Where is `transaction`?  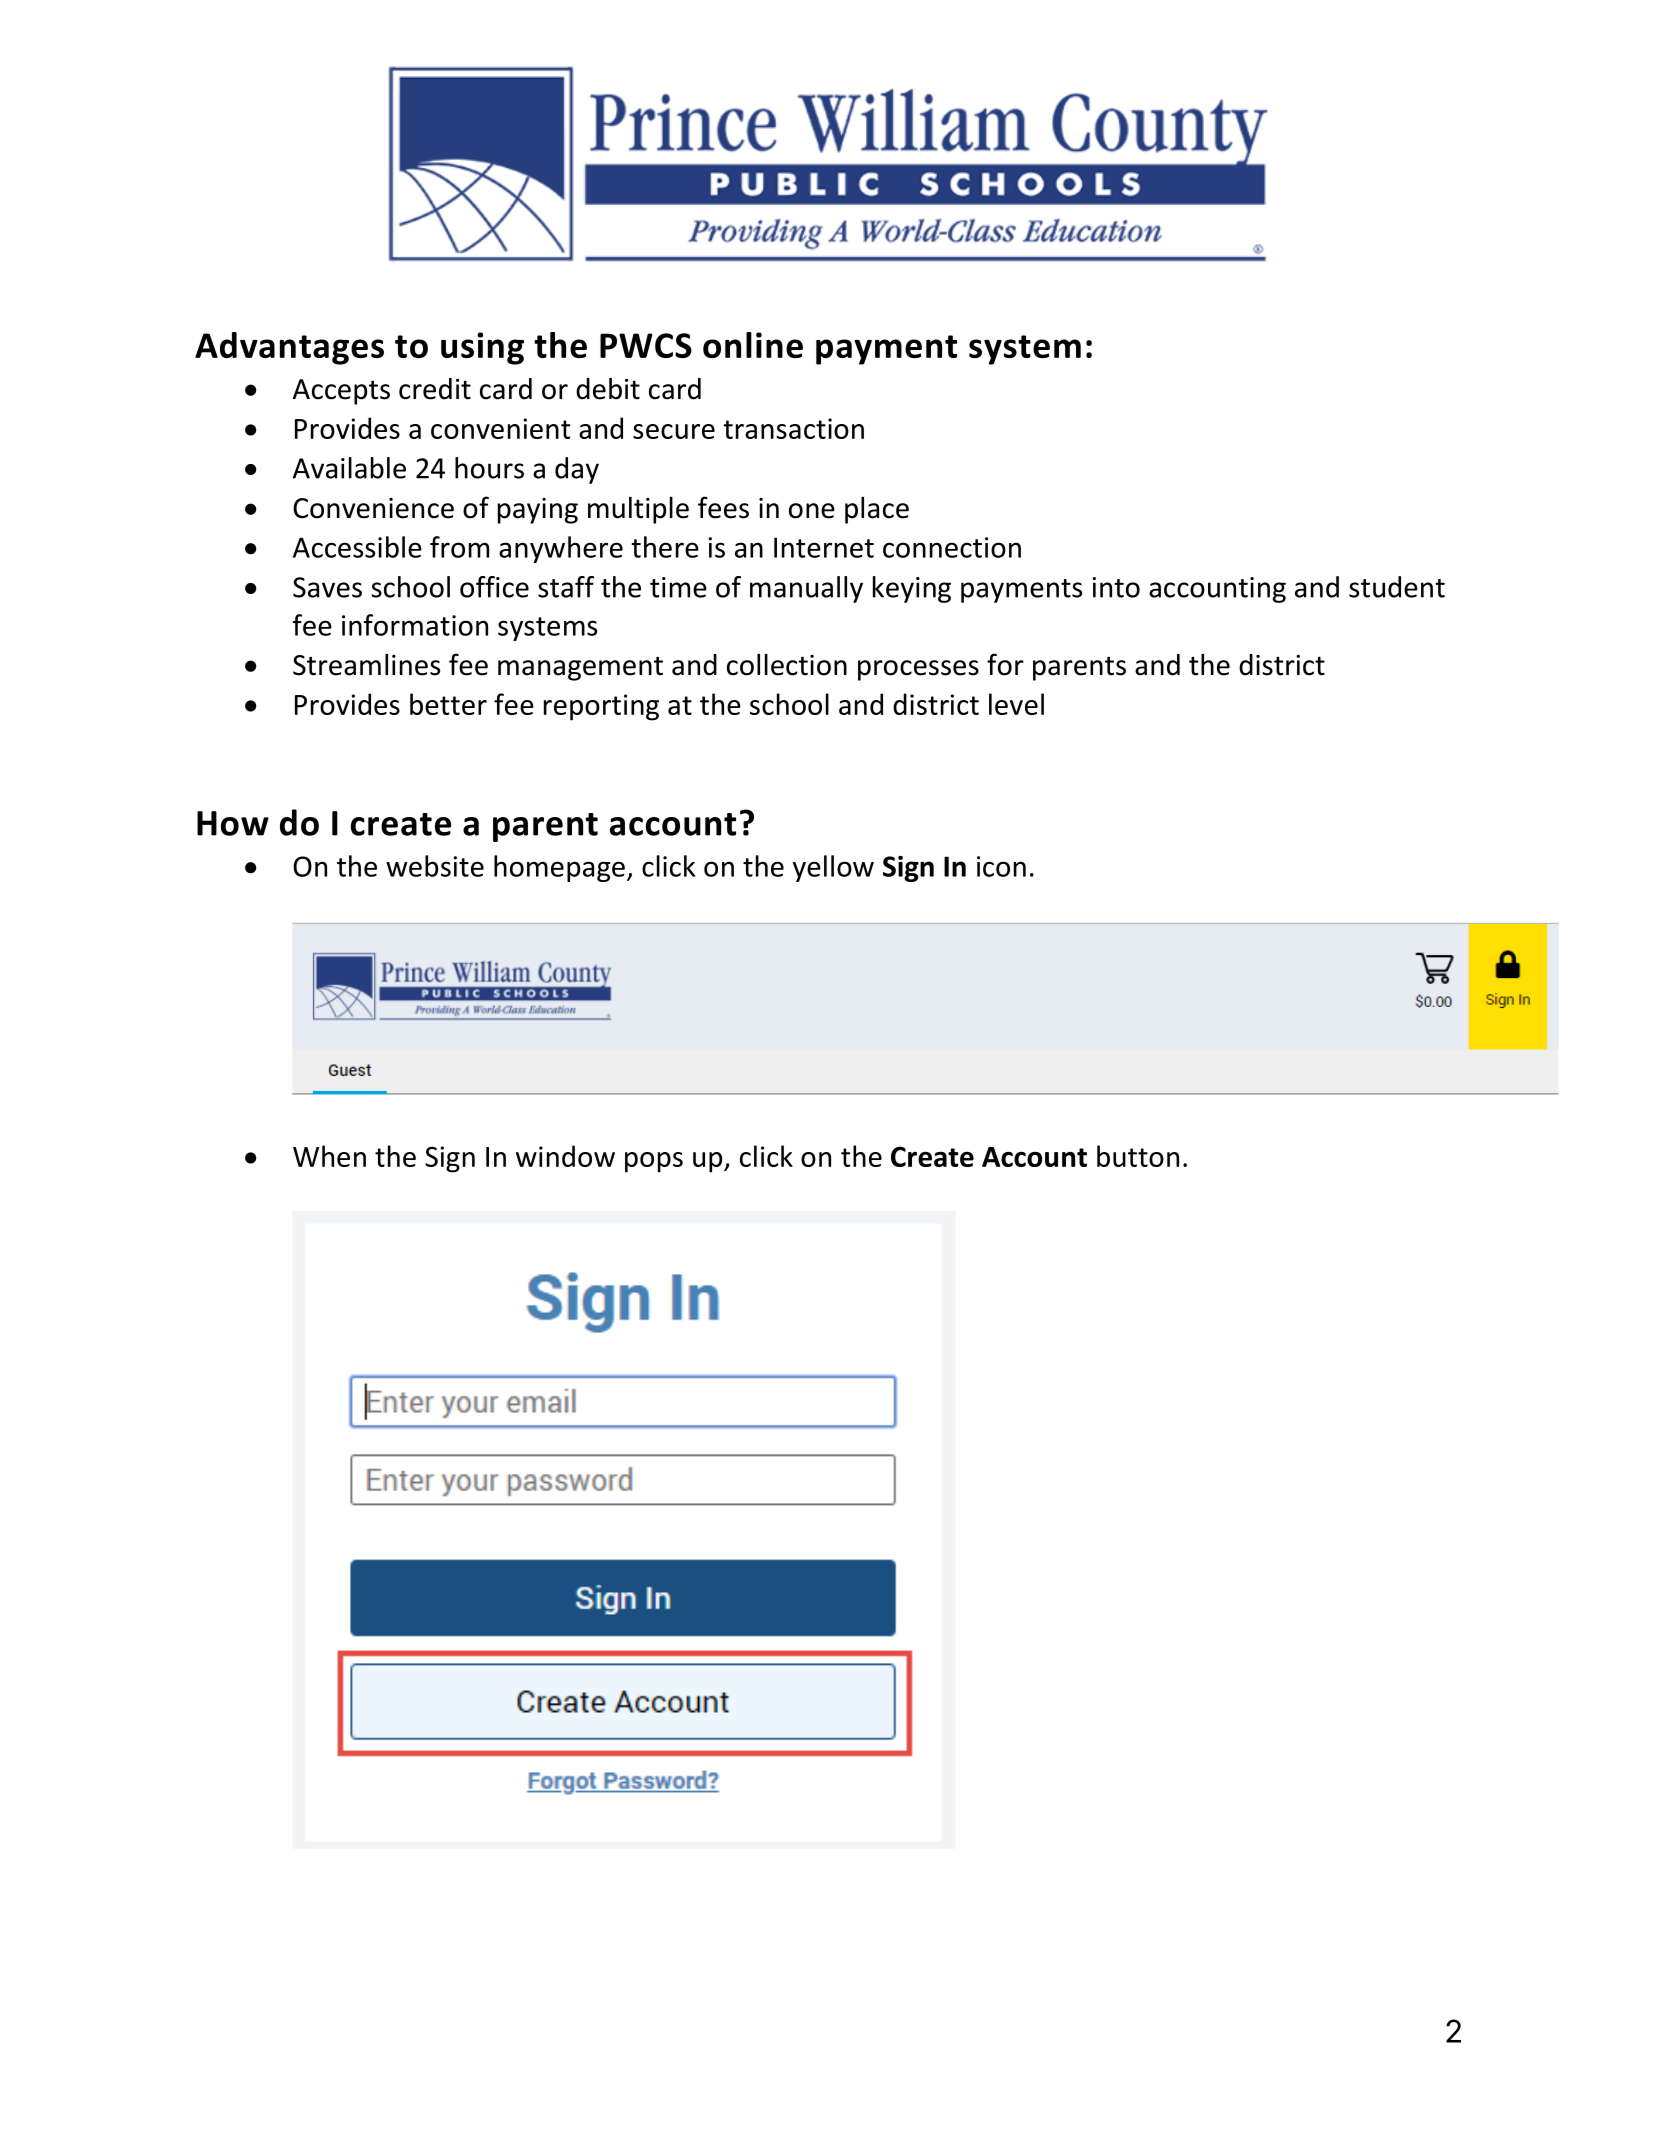 transaction is located at coordinates (793, 428).
